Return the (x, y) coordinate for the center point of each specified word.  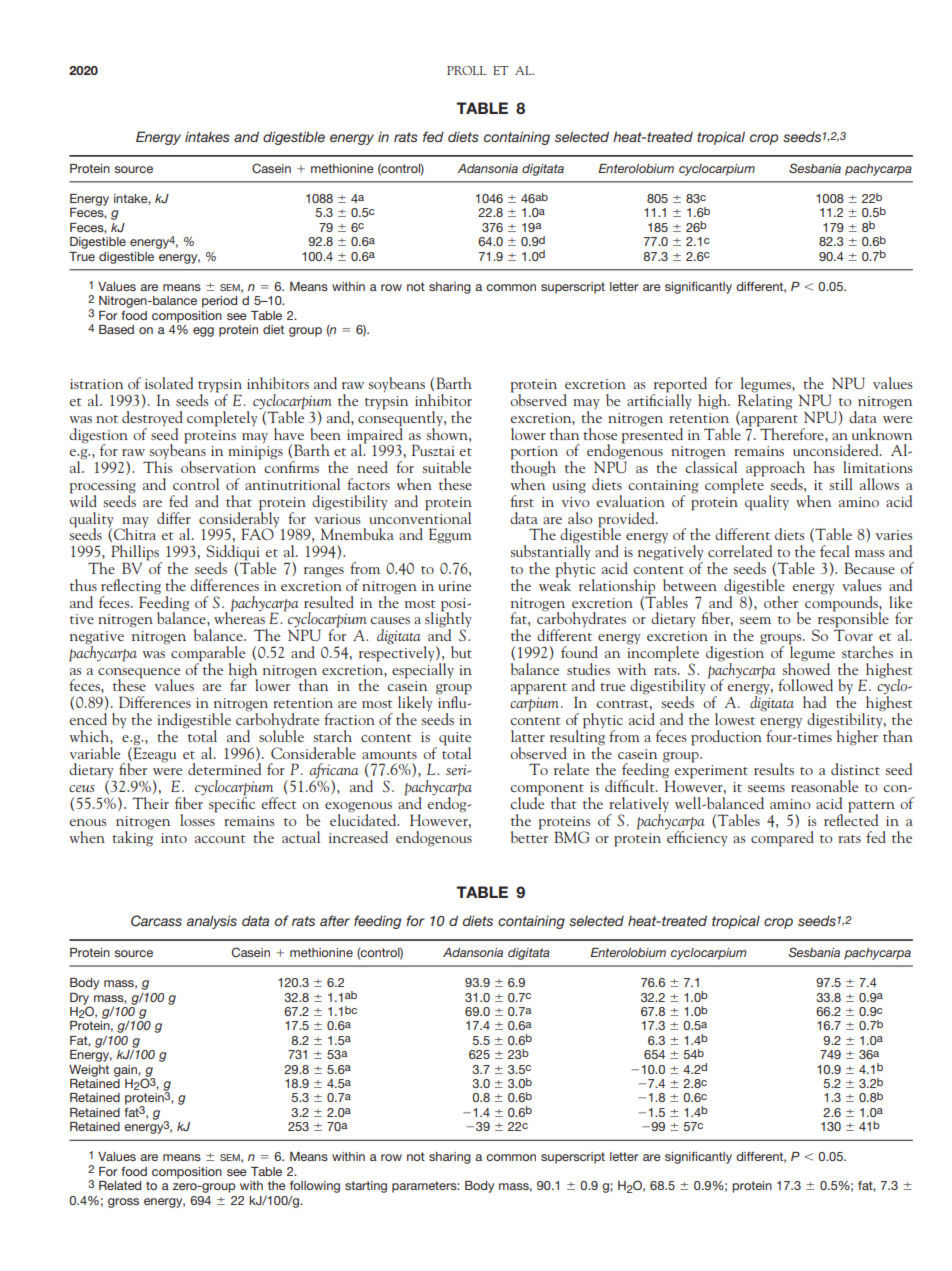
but (461, 652)
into (174, 838)
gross (123, 1203)
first (522, 501)
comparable (208, 655)
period (219, 302)
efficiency (696, 837)
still (841, 484)
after (335, 920)
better (529, 835)
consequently (401, 418)
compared (782, 839)
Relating (765, 402)
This (157, 467)
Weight (89, 1071)
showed (806, 667)
